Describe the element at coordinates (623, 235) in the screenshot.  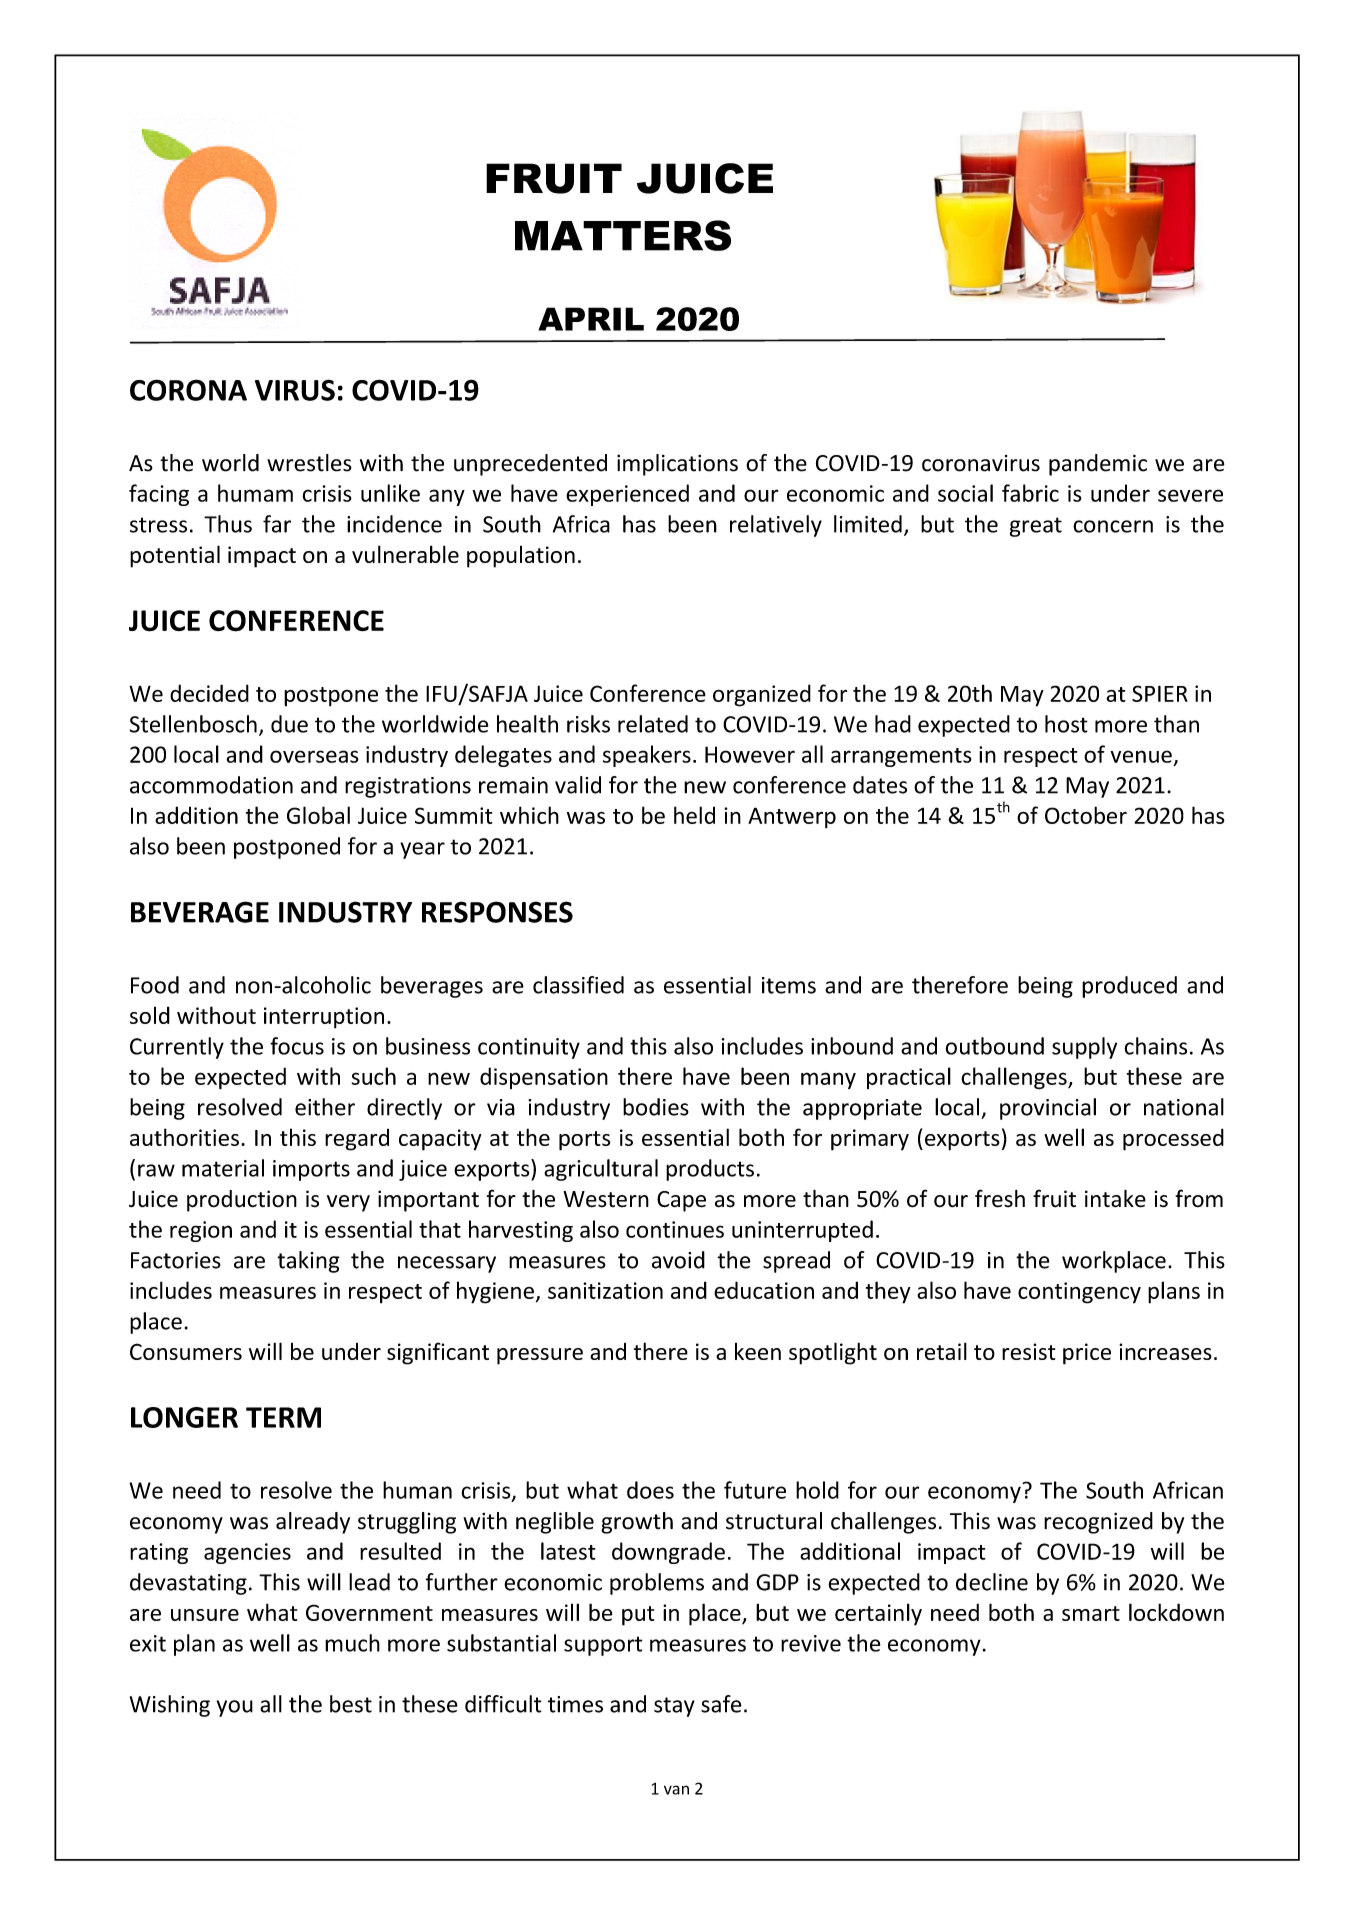
I see `MATTERS` at that location.
